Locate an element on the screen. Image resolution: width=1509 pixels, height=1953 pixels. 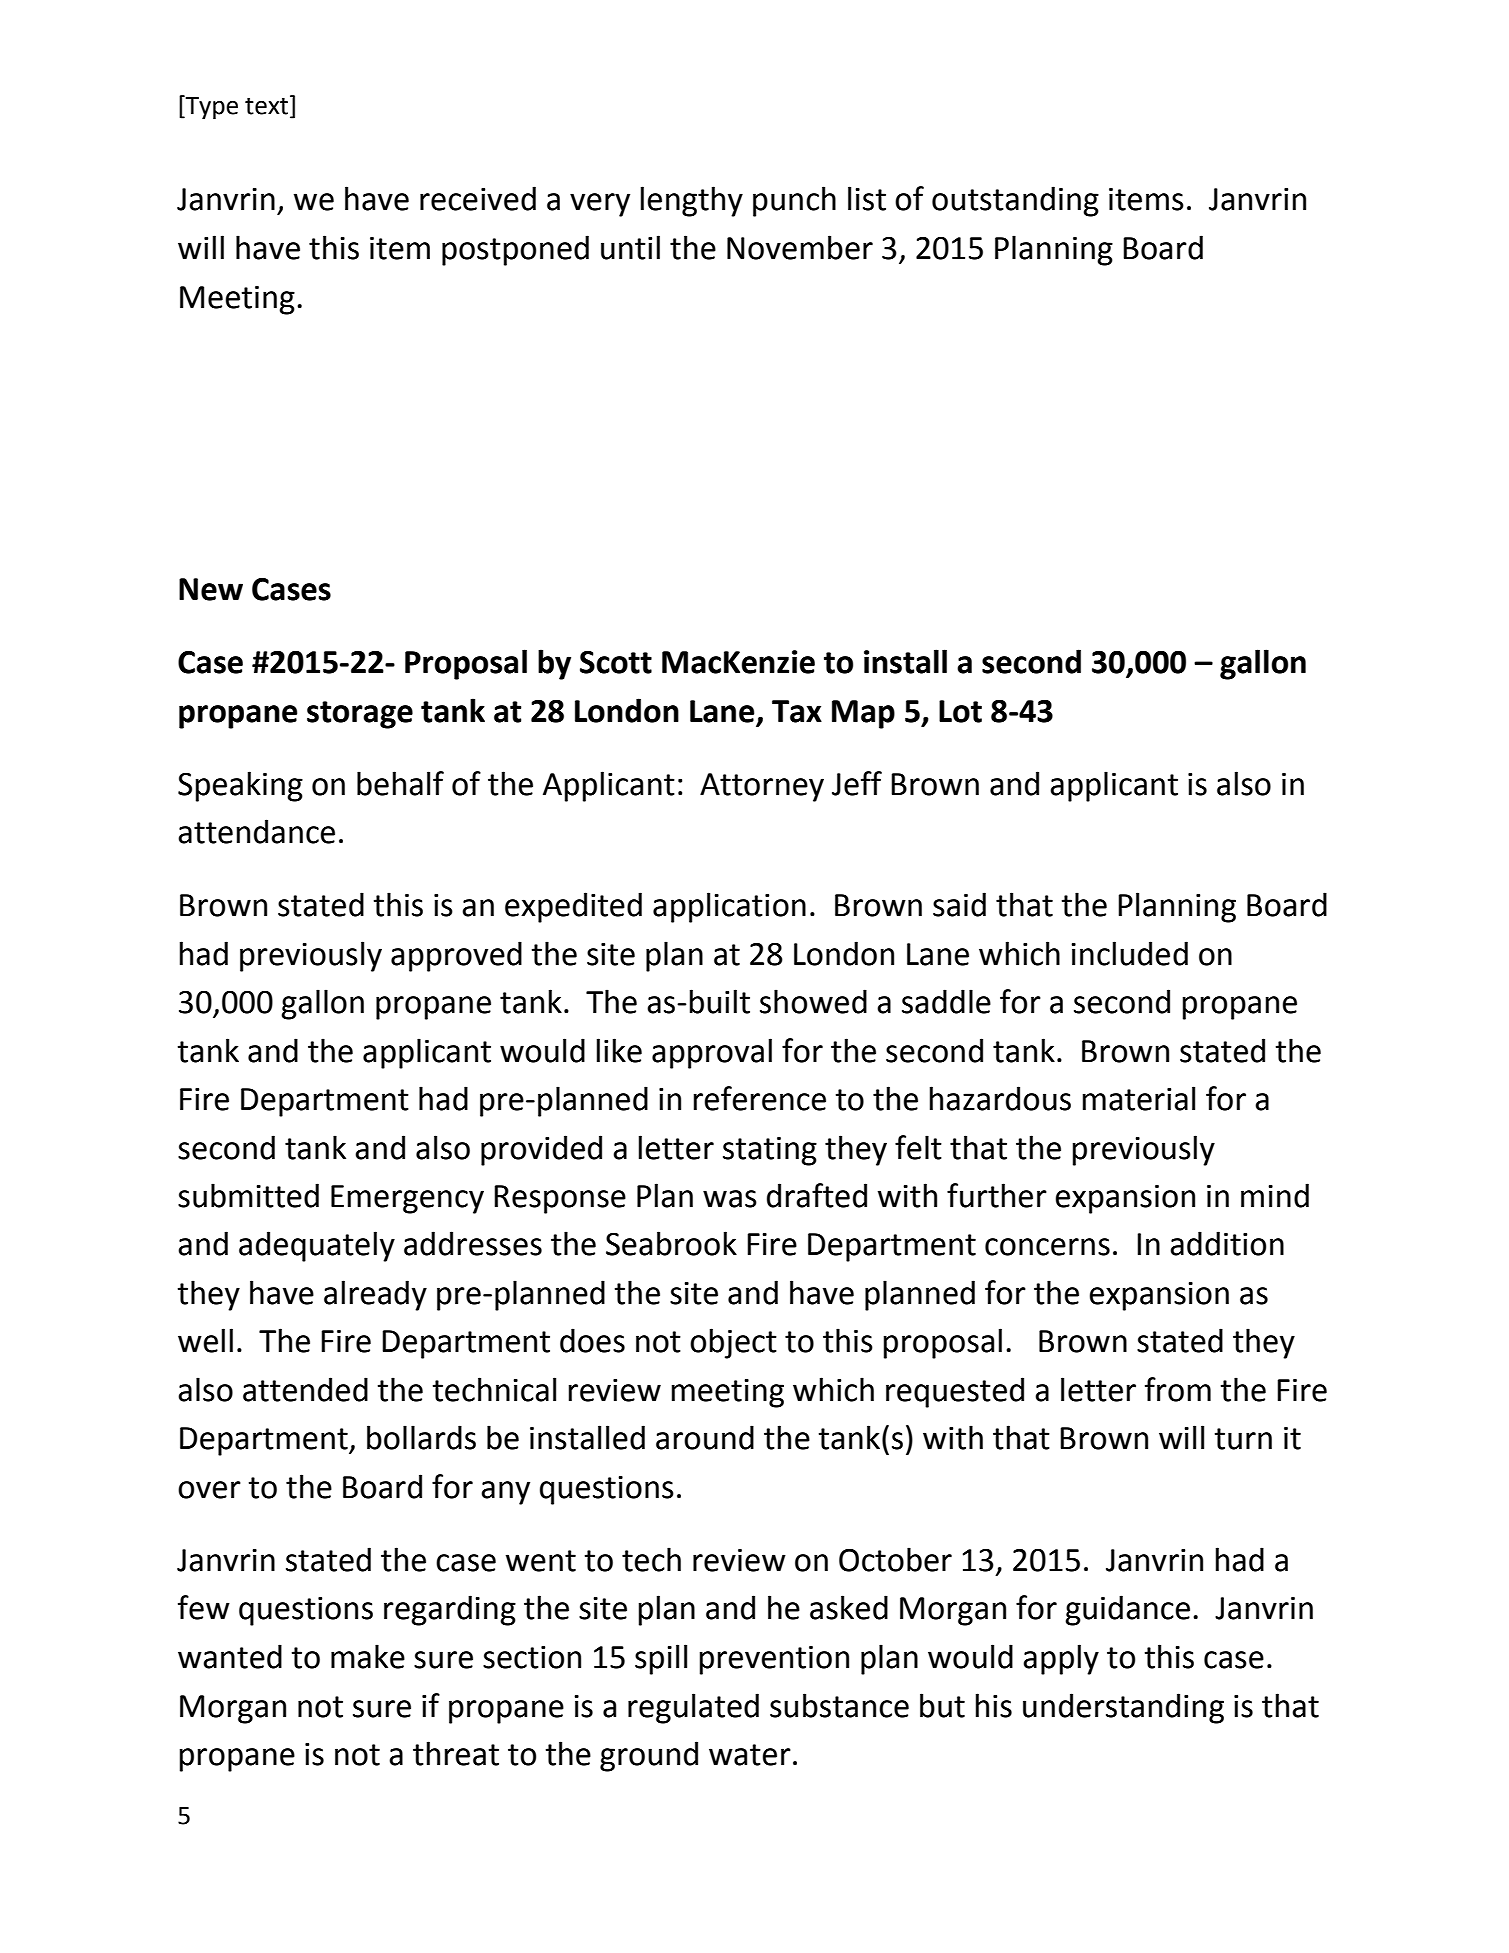
application is located at coordinates (729, 907).
